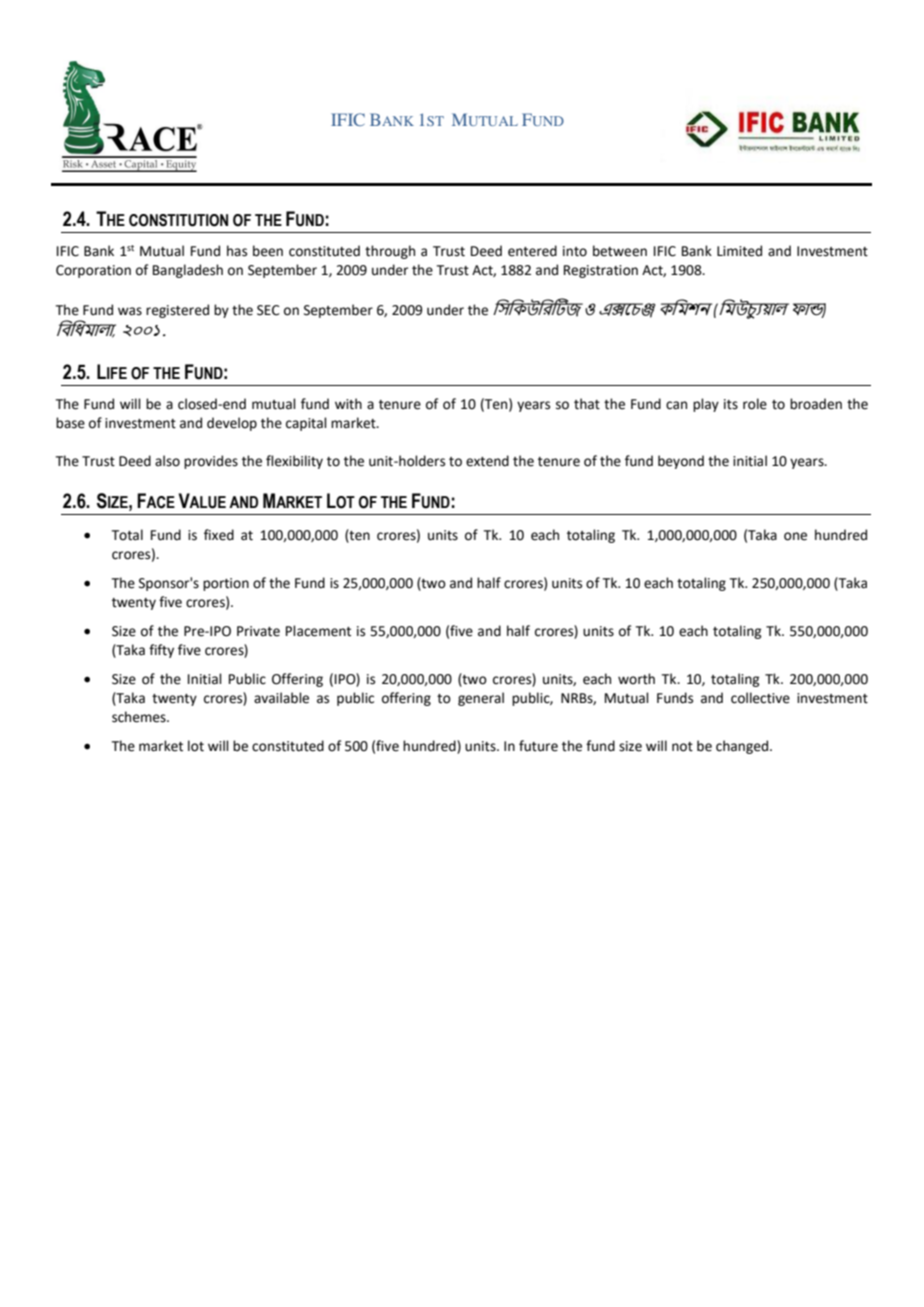 This document has width=924, height=1307. Describe the element at coordinates (681, 462) in the document. I see `beyond` at that location.
